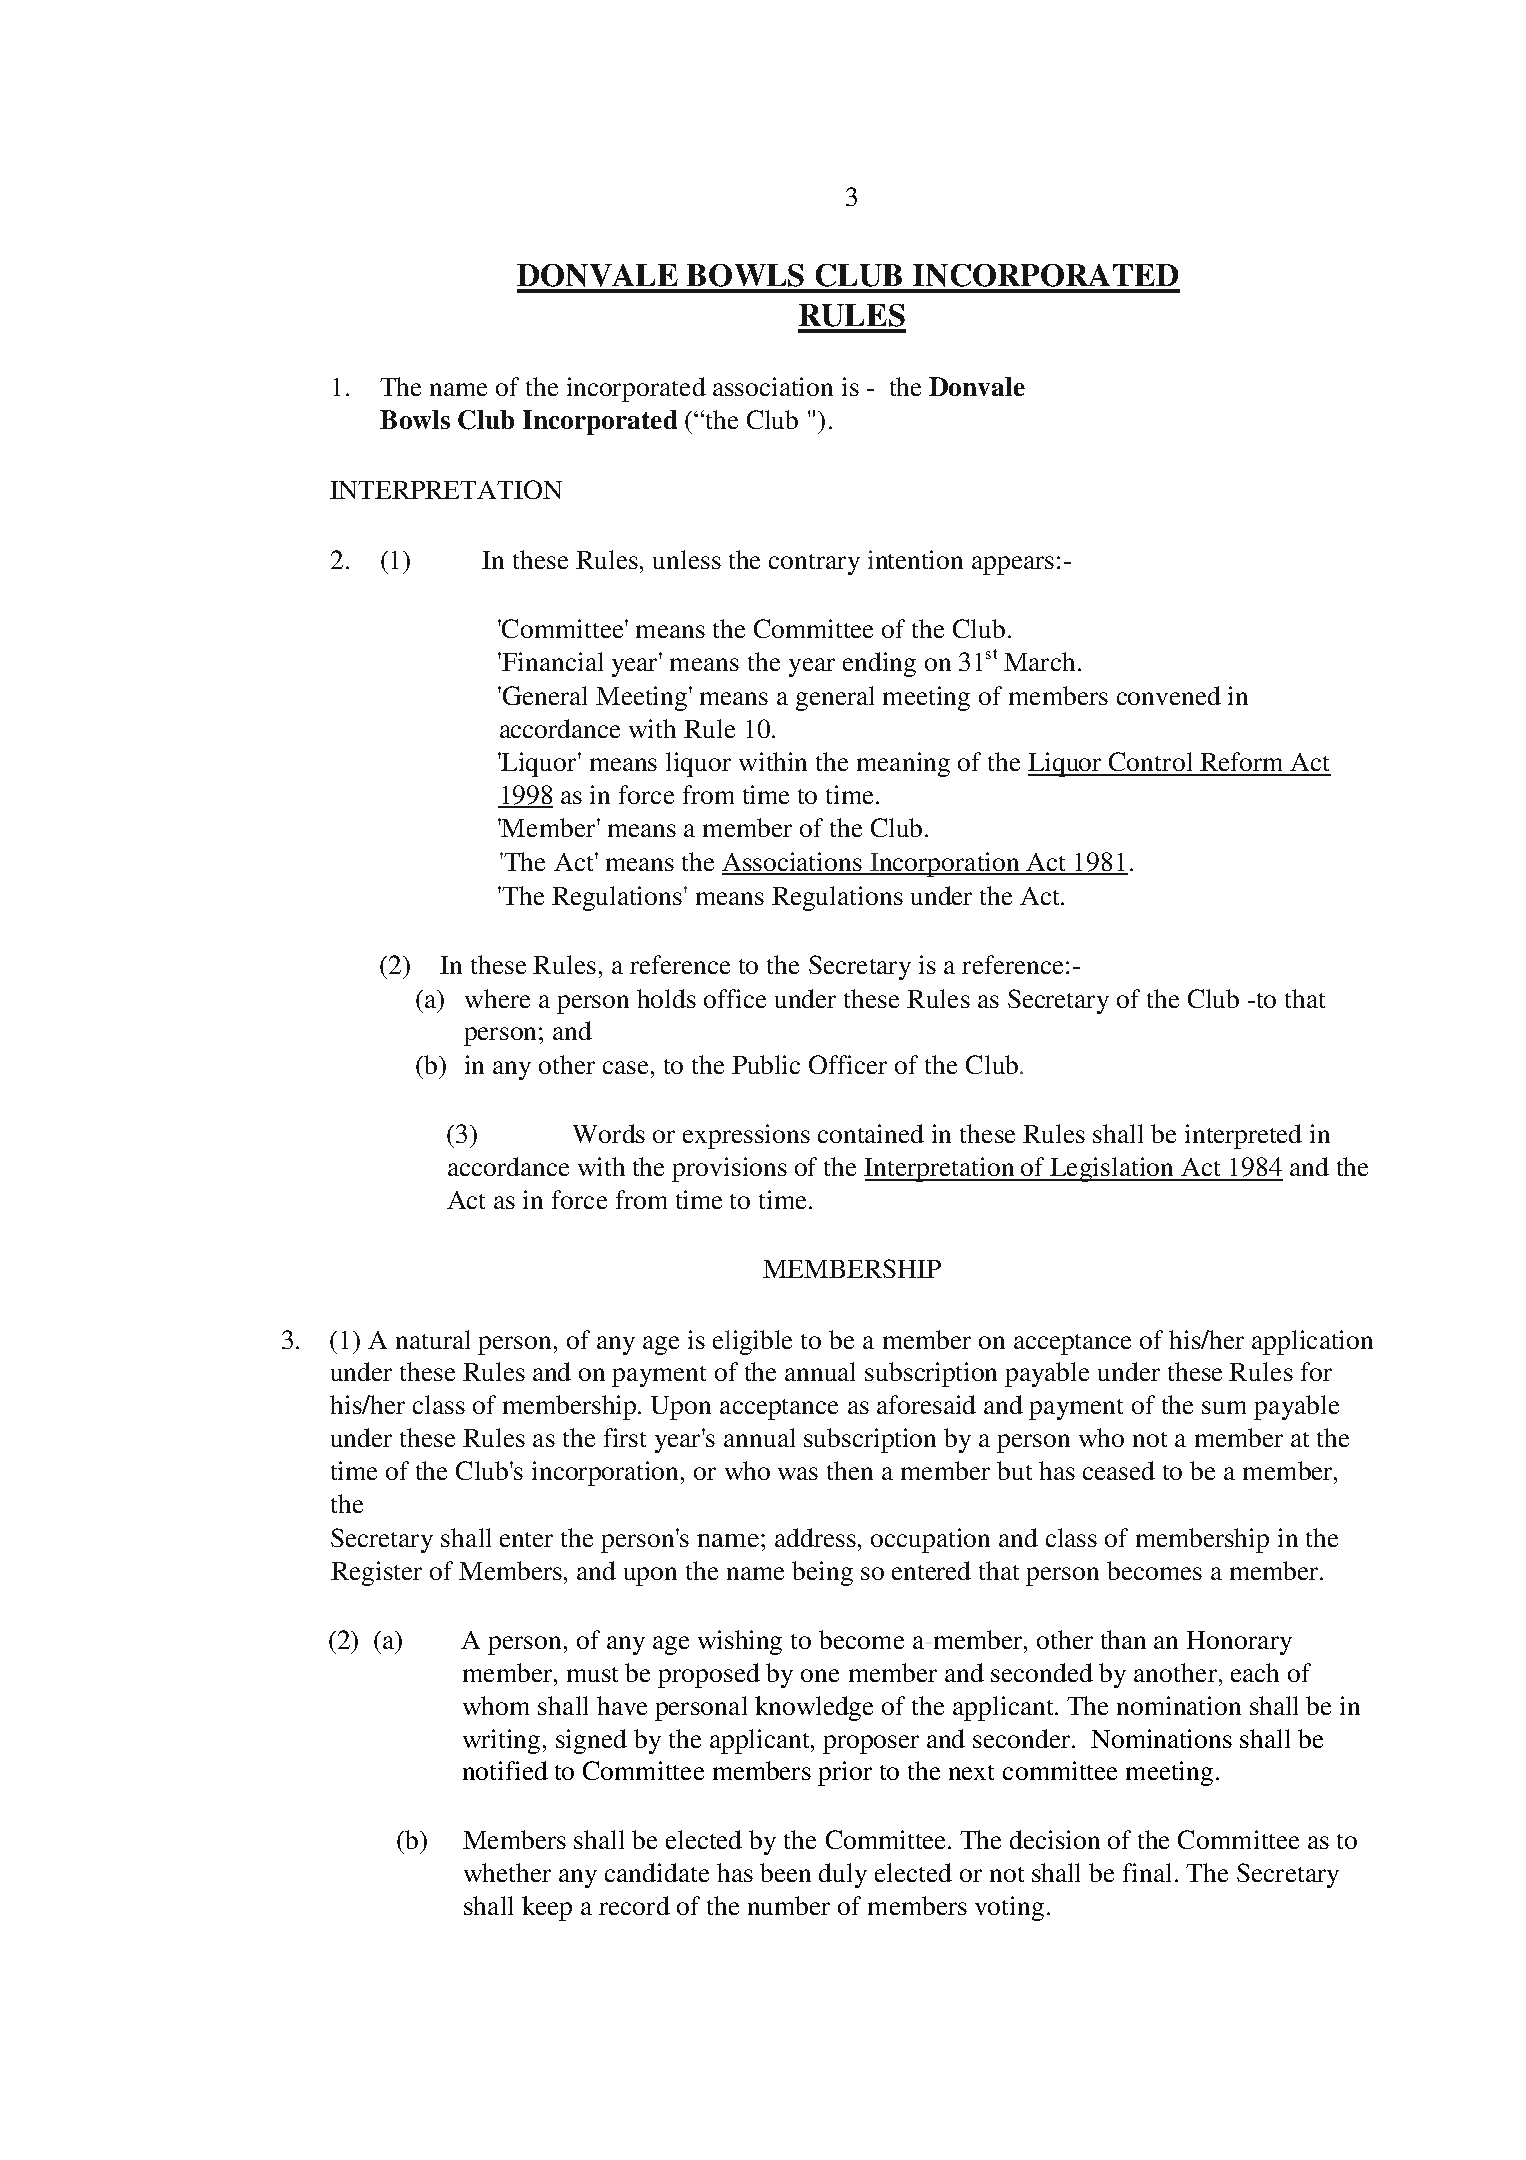  I want to click on Register, so click(376, 1573).
